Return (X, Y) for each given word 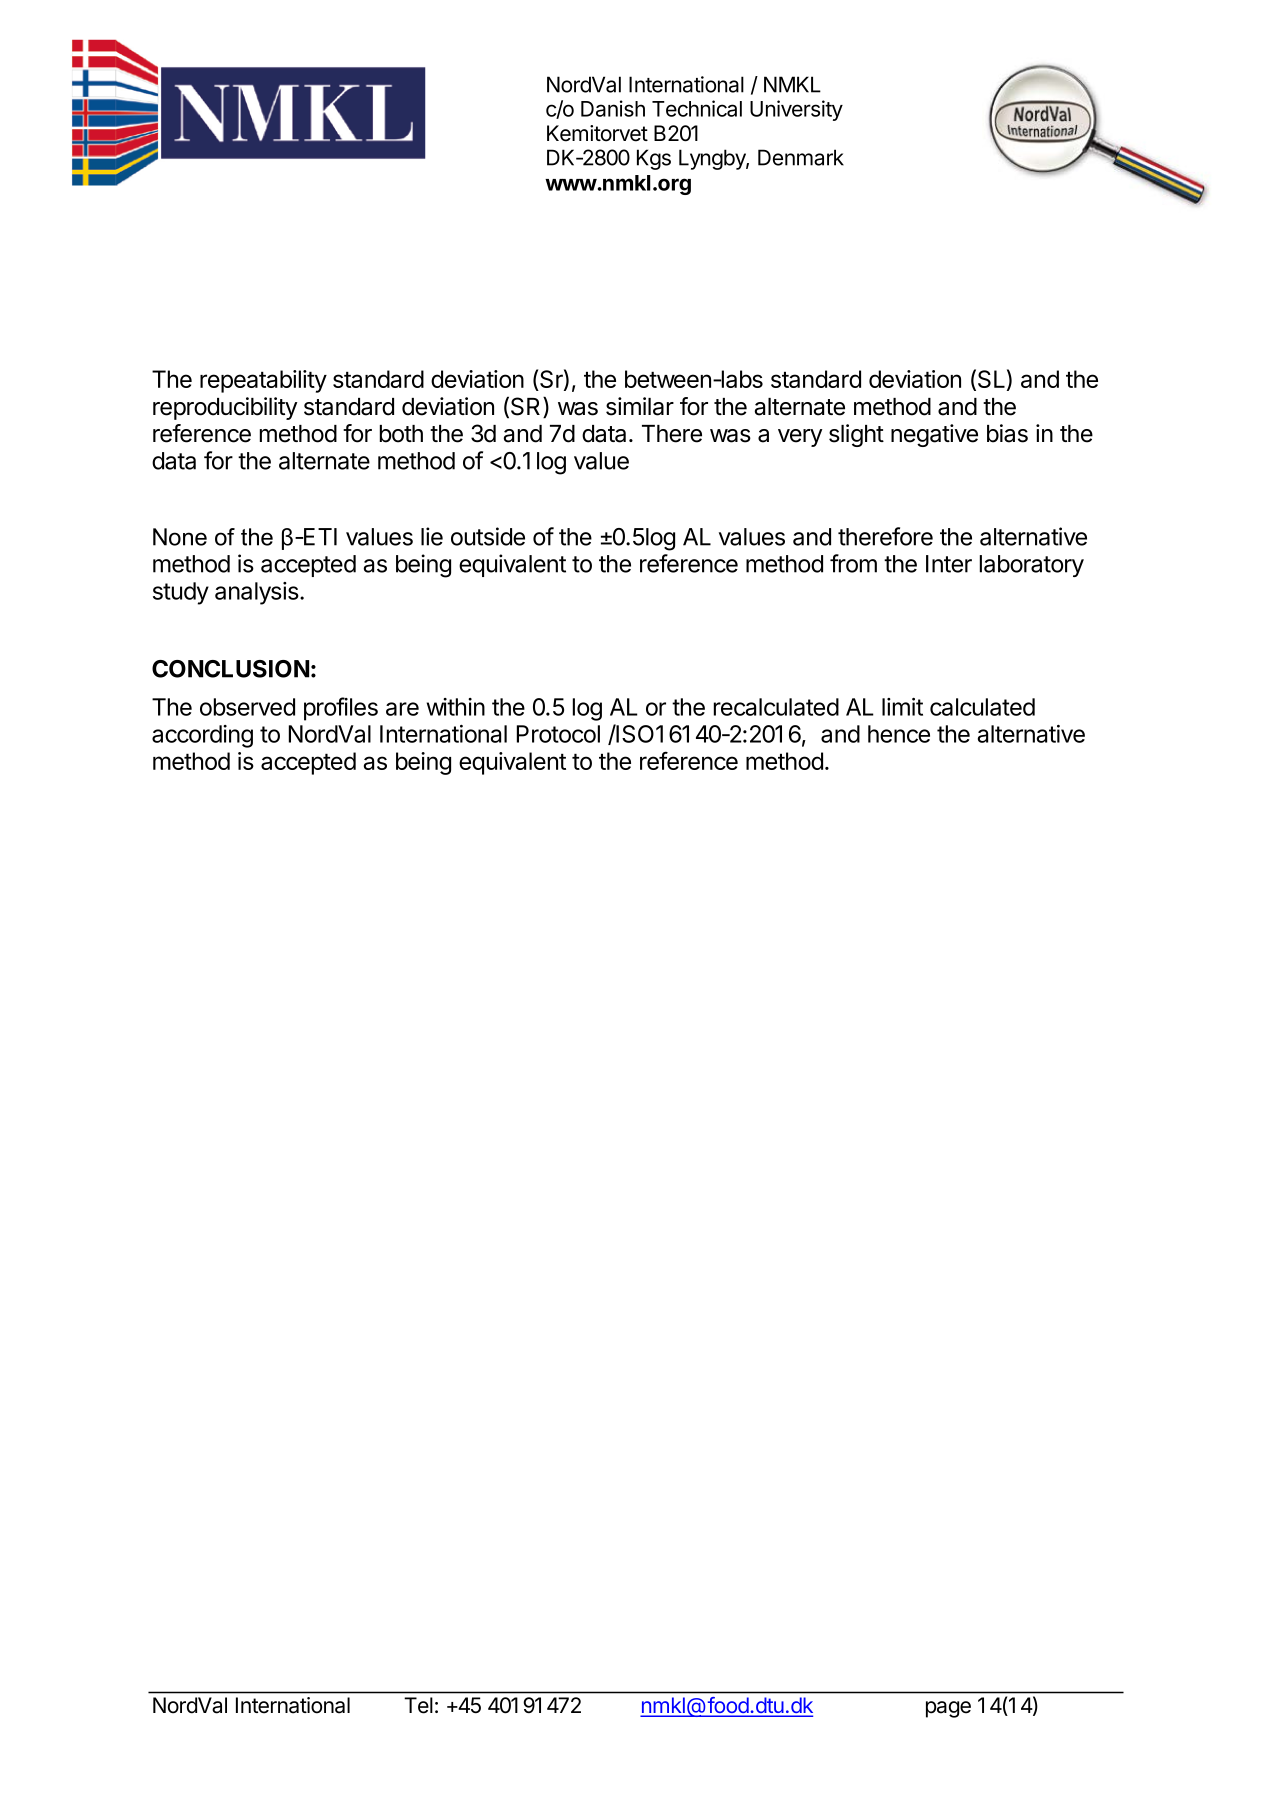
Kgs (654, 159)
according (202, 736)
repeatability (263, 381)
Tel (418, 1705)
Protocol (558, 734)
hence (899, 734)
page (948, 1709)
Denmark (801, 157)
